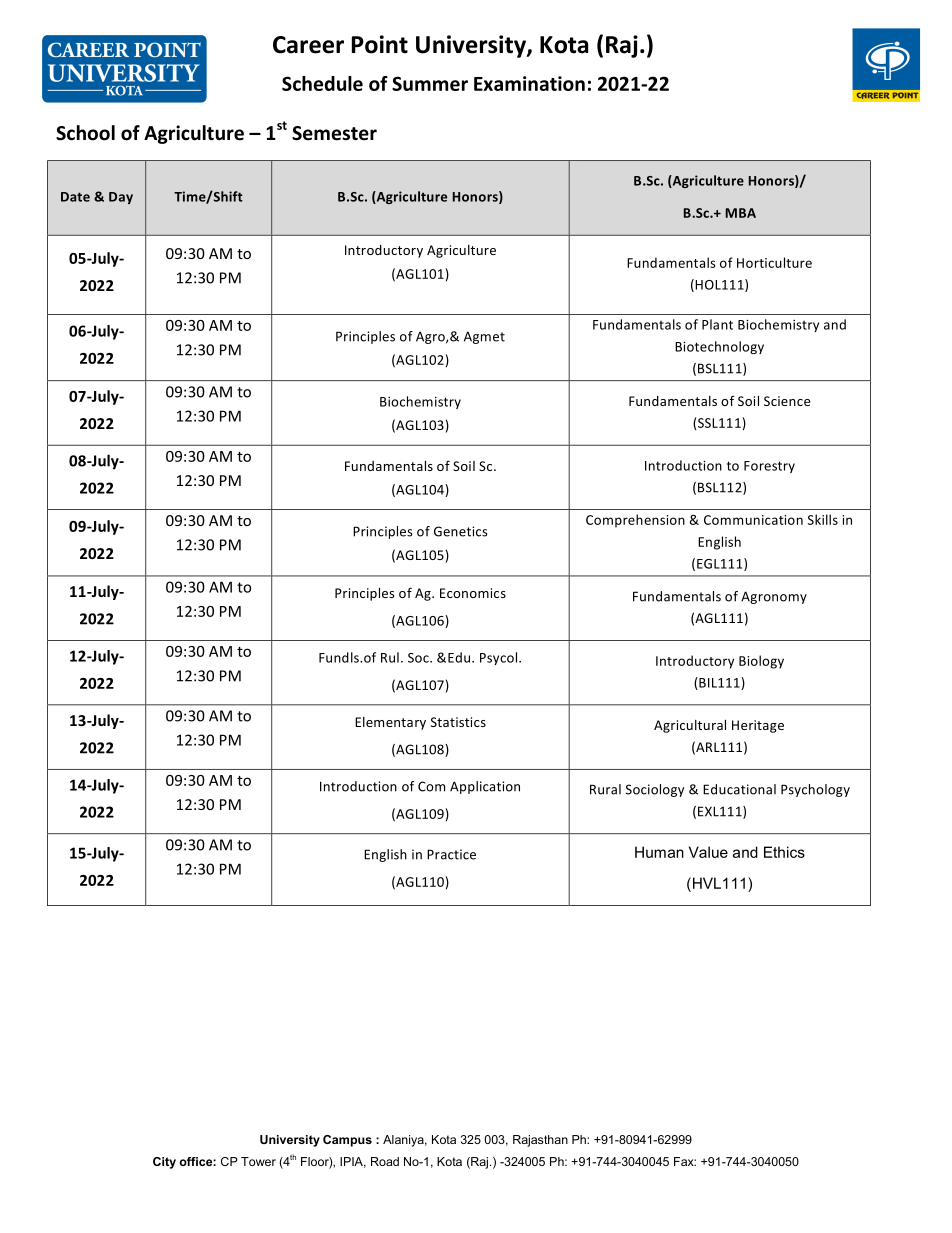 The height and width of the screenshot is (1233, 952). Describe the element at coordinates (430, 83) in the screenshot. I see `Summer` at that location.
